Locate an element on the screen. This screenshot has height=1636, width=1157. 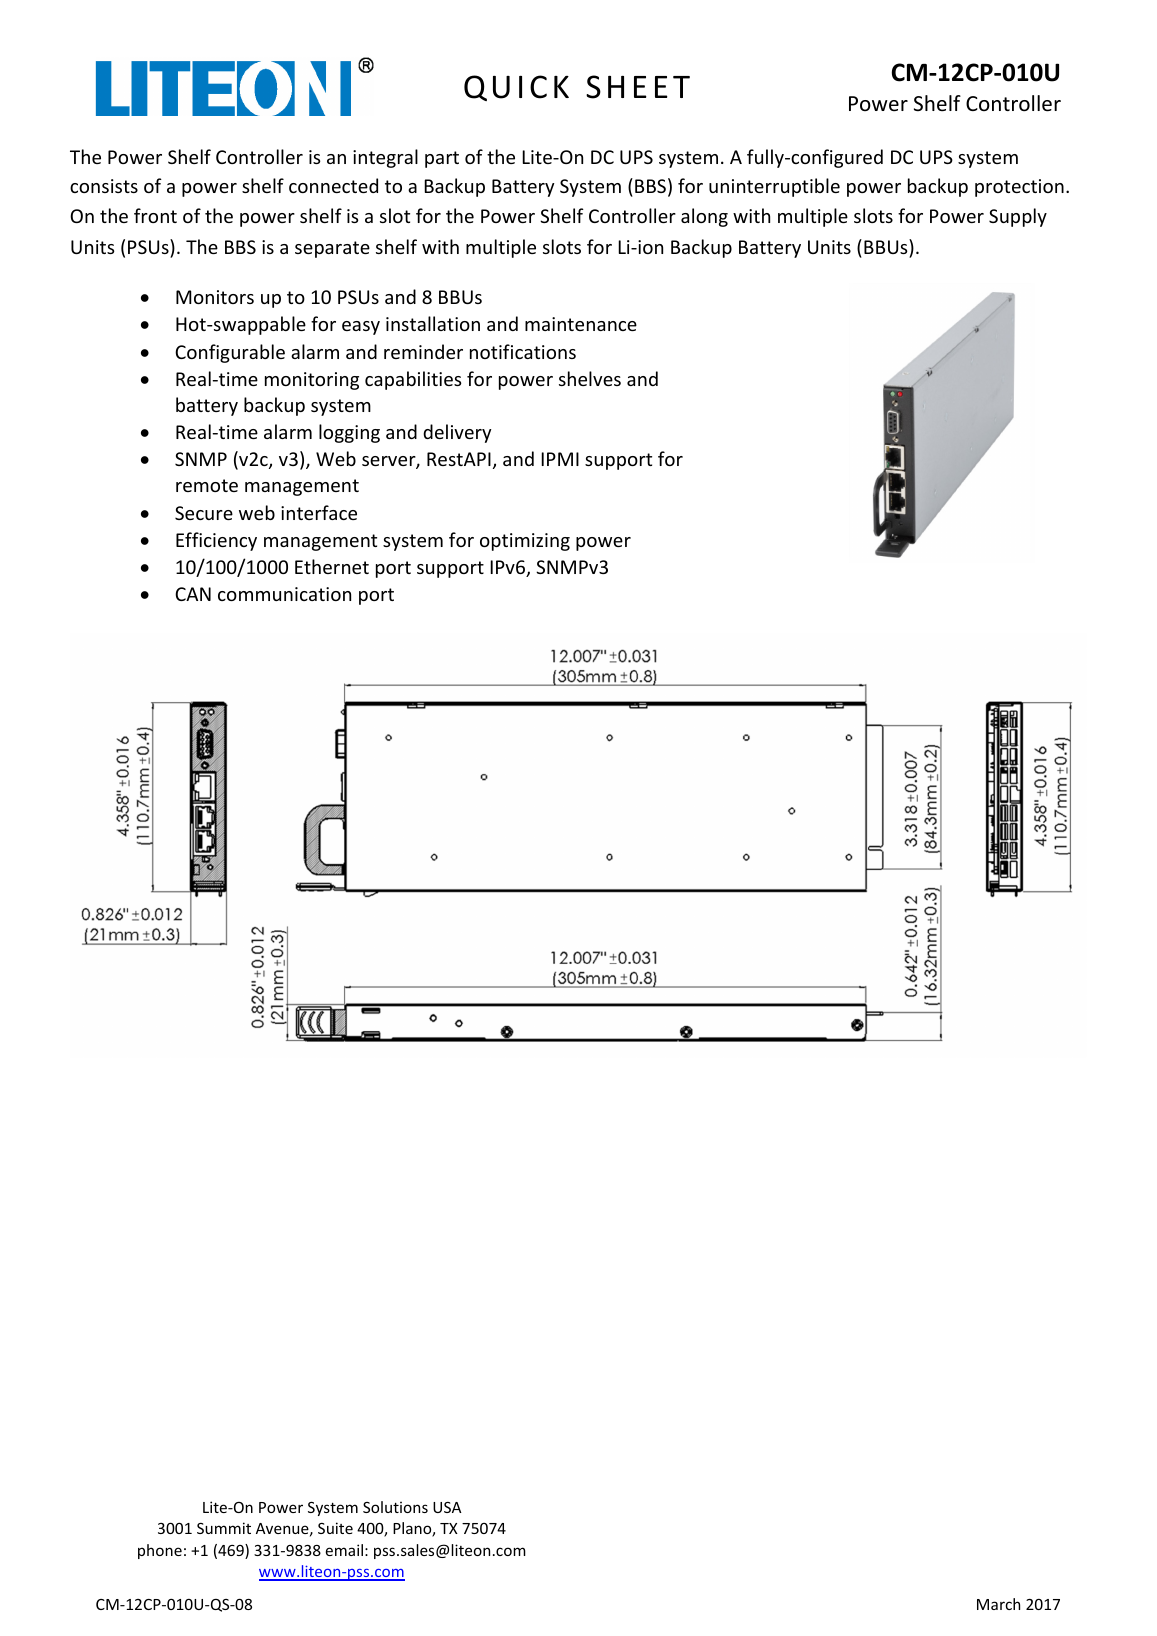
front is located at coordinates (155, 215).
